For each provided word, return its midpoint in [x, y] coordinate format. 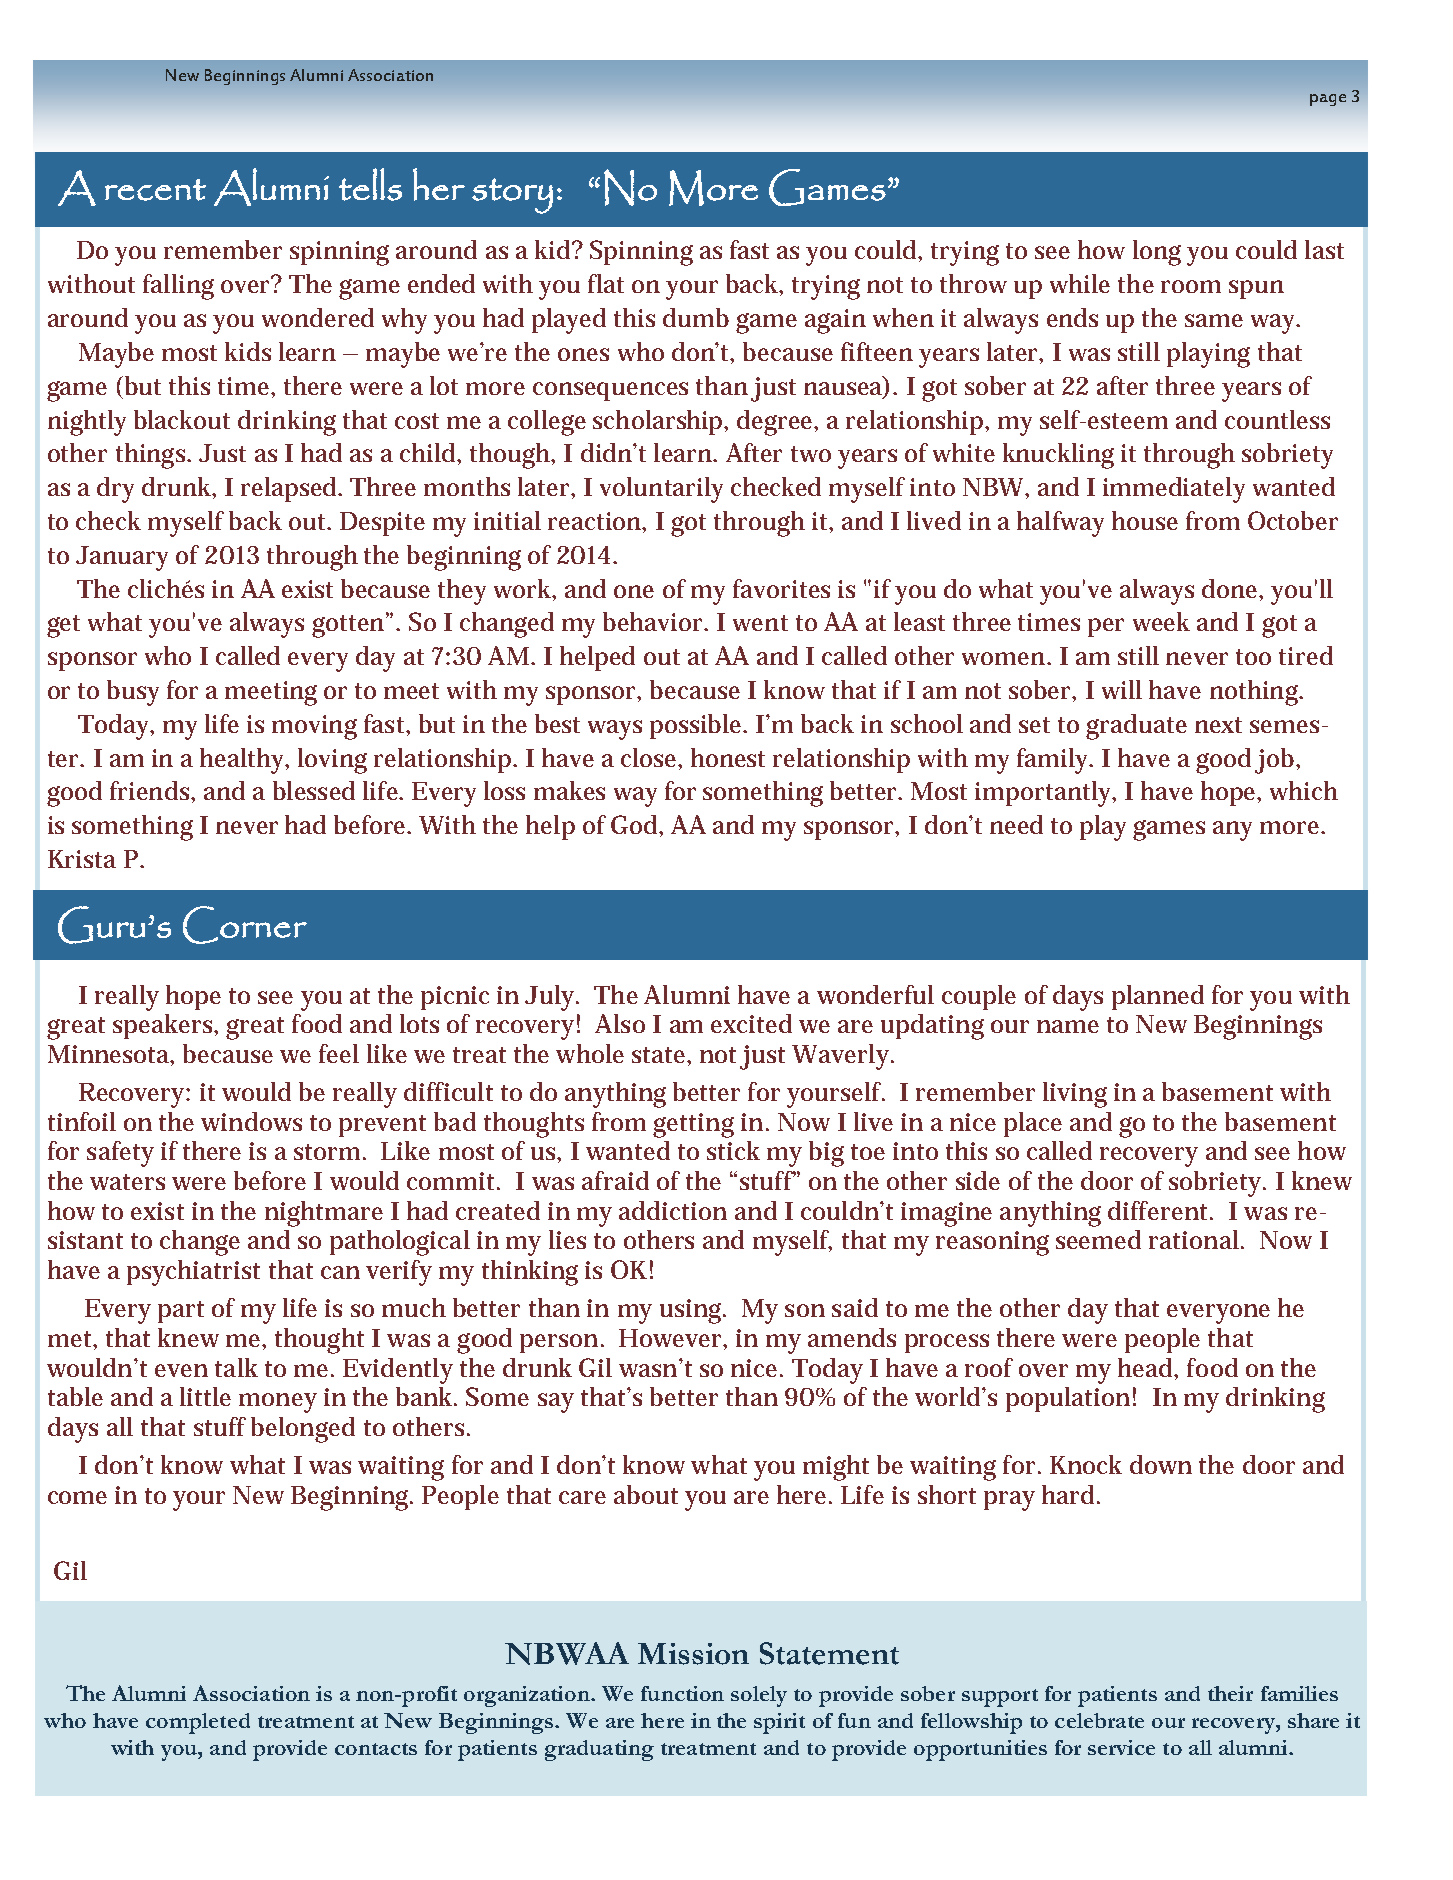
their [1230, 1693]
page [1328, 100]
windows [251, 1121]
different [1160, 1210]
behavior [655, 621]
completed [198, 1723]
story [512, 196]
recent [155, 190]
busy [133, 693]
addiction [673, 1210]
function [682, 1693]
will [1122, 689]
